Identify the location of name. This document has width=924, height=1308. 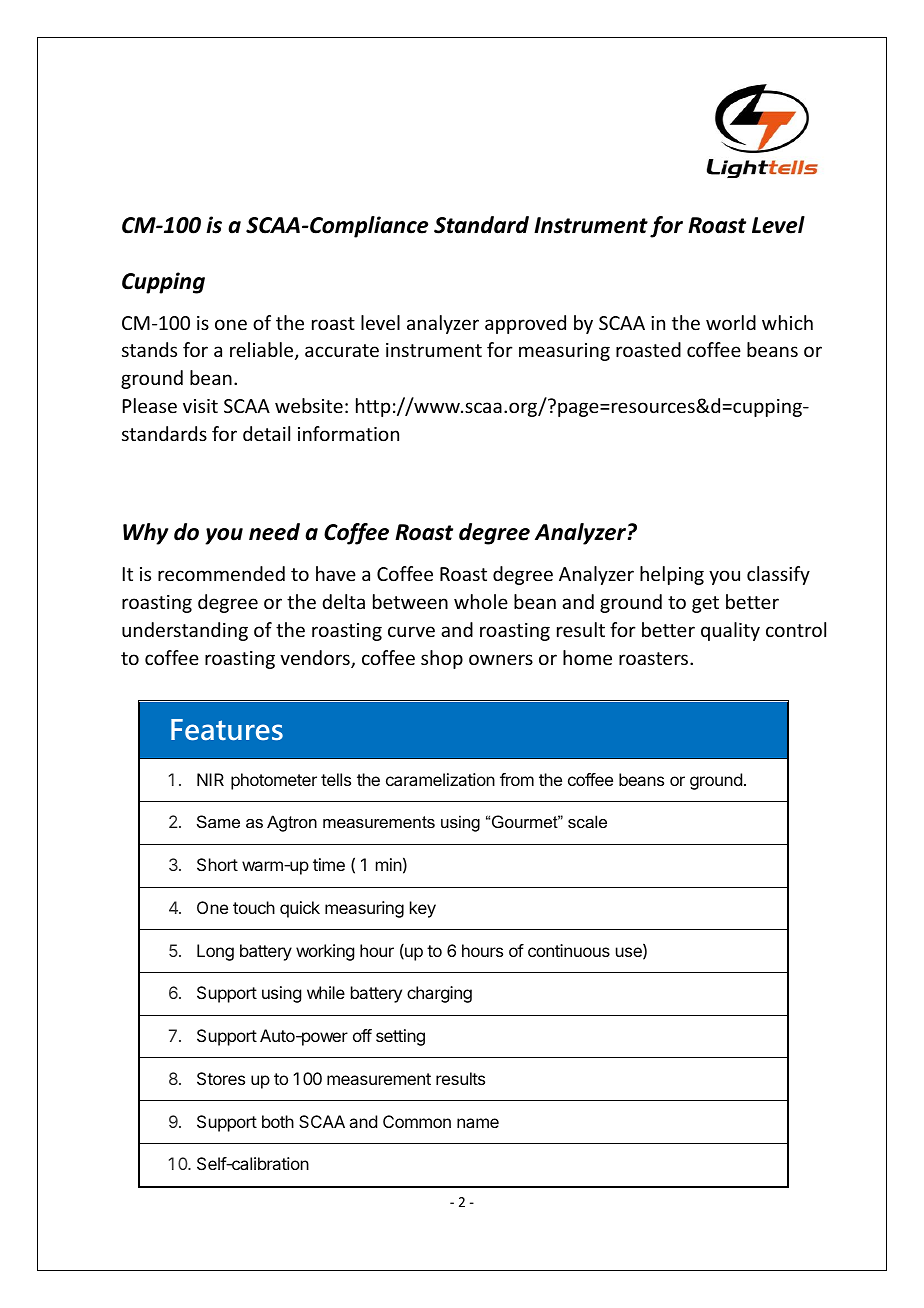
(478, 1123).
